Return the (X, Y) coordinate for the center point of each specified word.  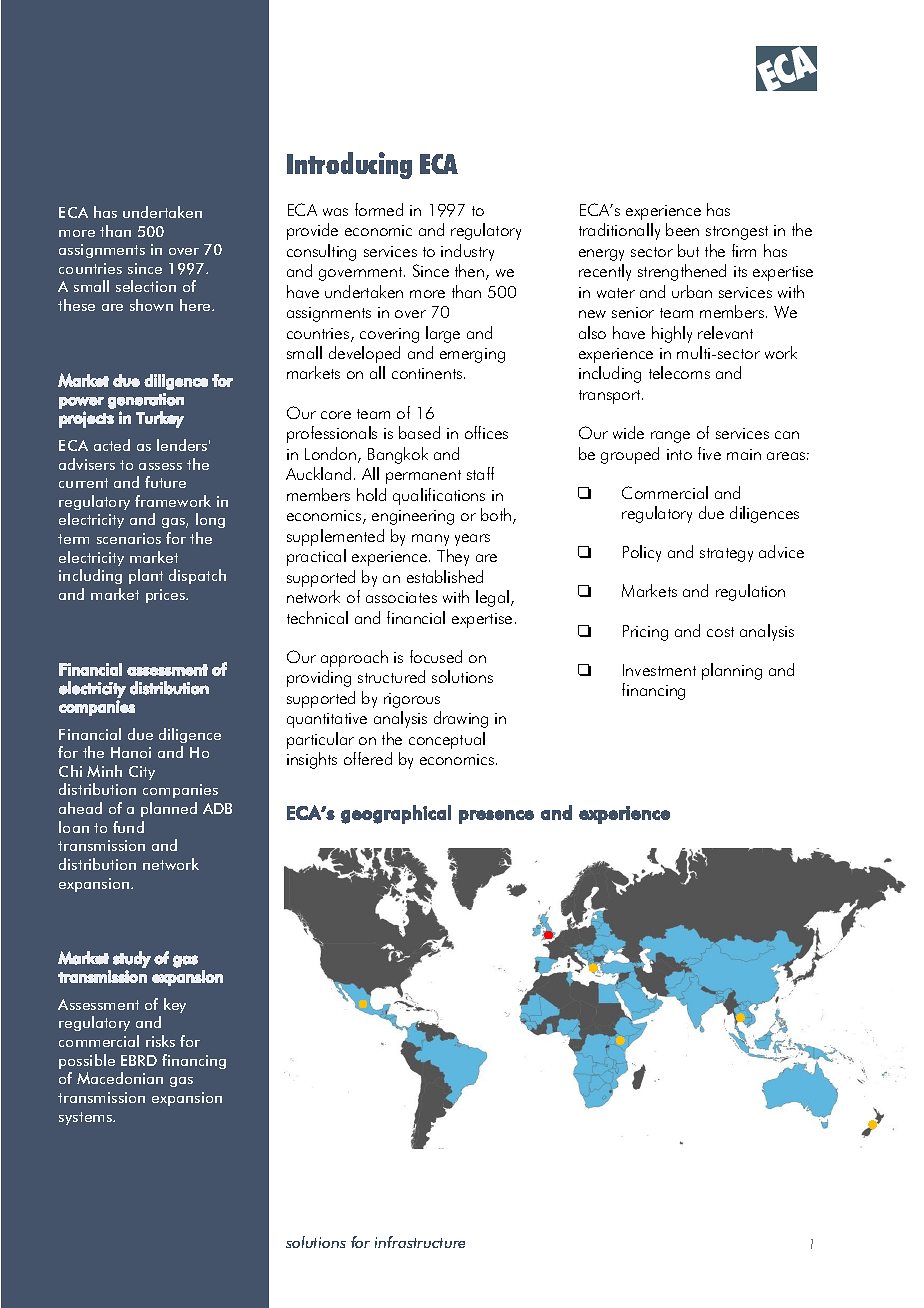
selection (146, 286)
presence (496, 817)
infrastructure (420, 1242)
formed (379, 209)
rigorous (412, 700)
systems (87, 1118)
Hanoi (131, 752)
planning (732, 671)
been (682, 229)
